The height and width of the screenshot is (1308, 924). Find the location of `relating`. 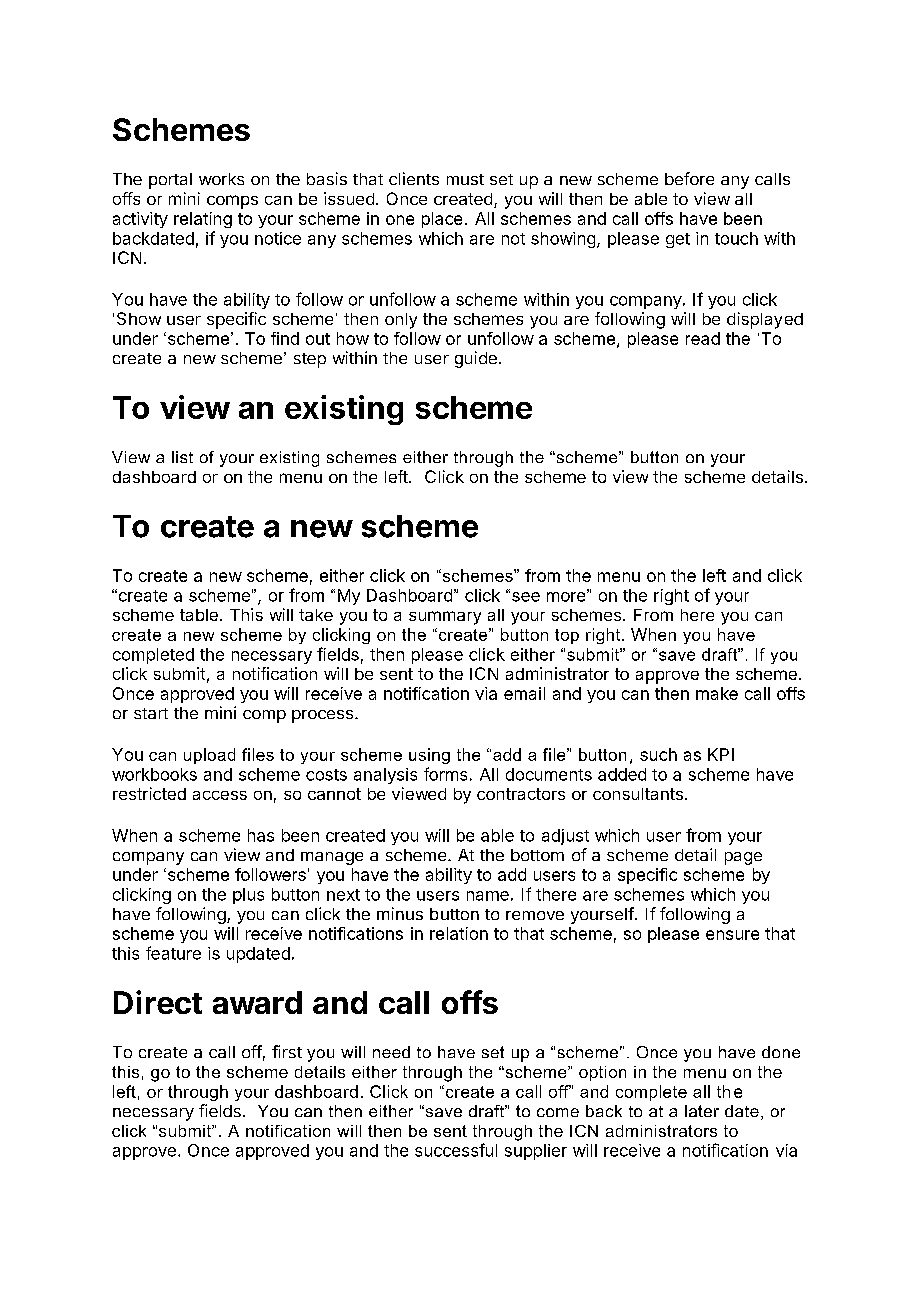

relating is located at coordinates (203, 220).
